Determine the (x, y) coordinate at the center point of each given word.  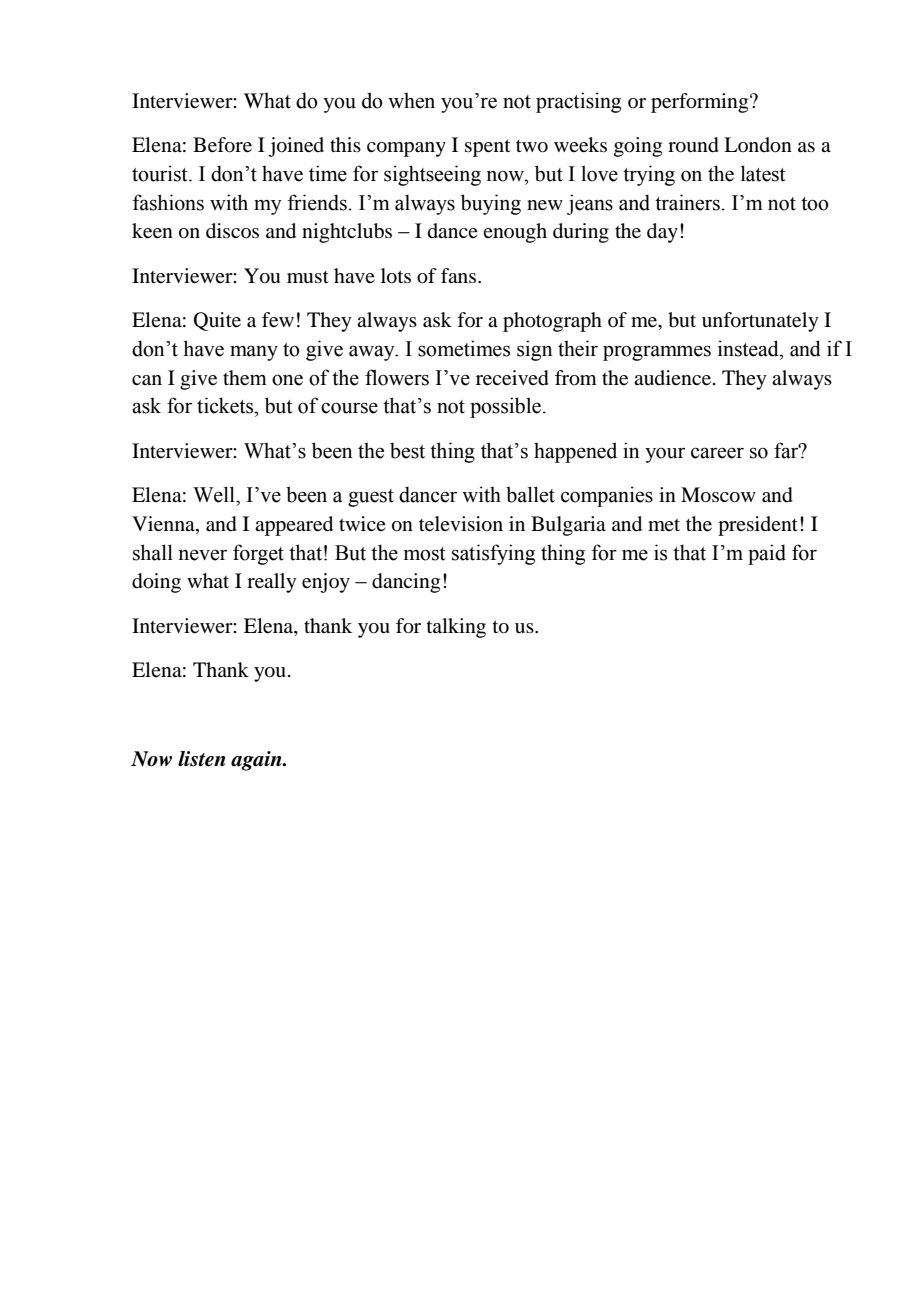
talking (456, 628)
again (257, 761)
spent (487, 148)
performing (701, 103)
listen (202, 759)
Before (222, 145)
